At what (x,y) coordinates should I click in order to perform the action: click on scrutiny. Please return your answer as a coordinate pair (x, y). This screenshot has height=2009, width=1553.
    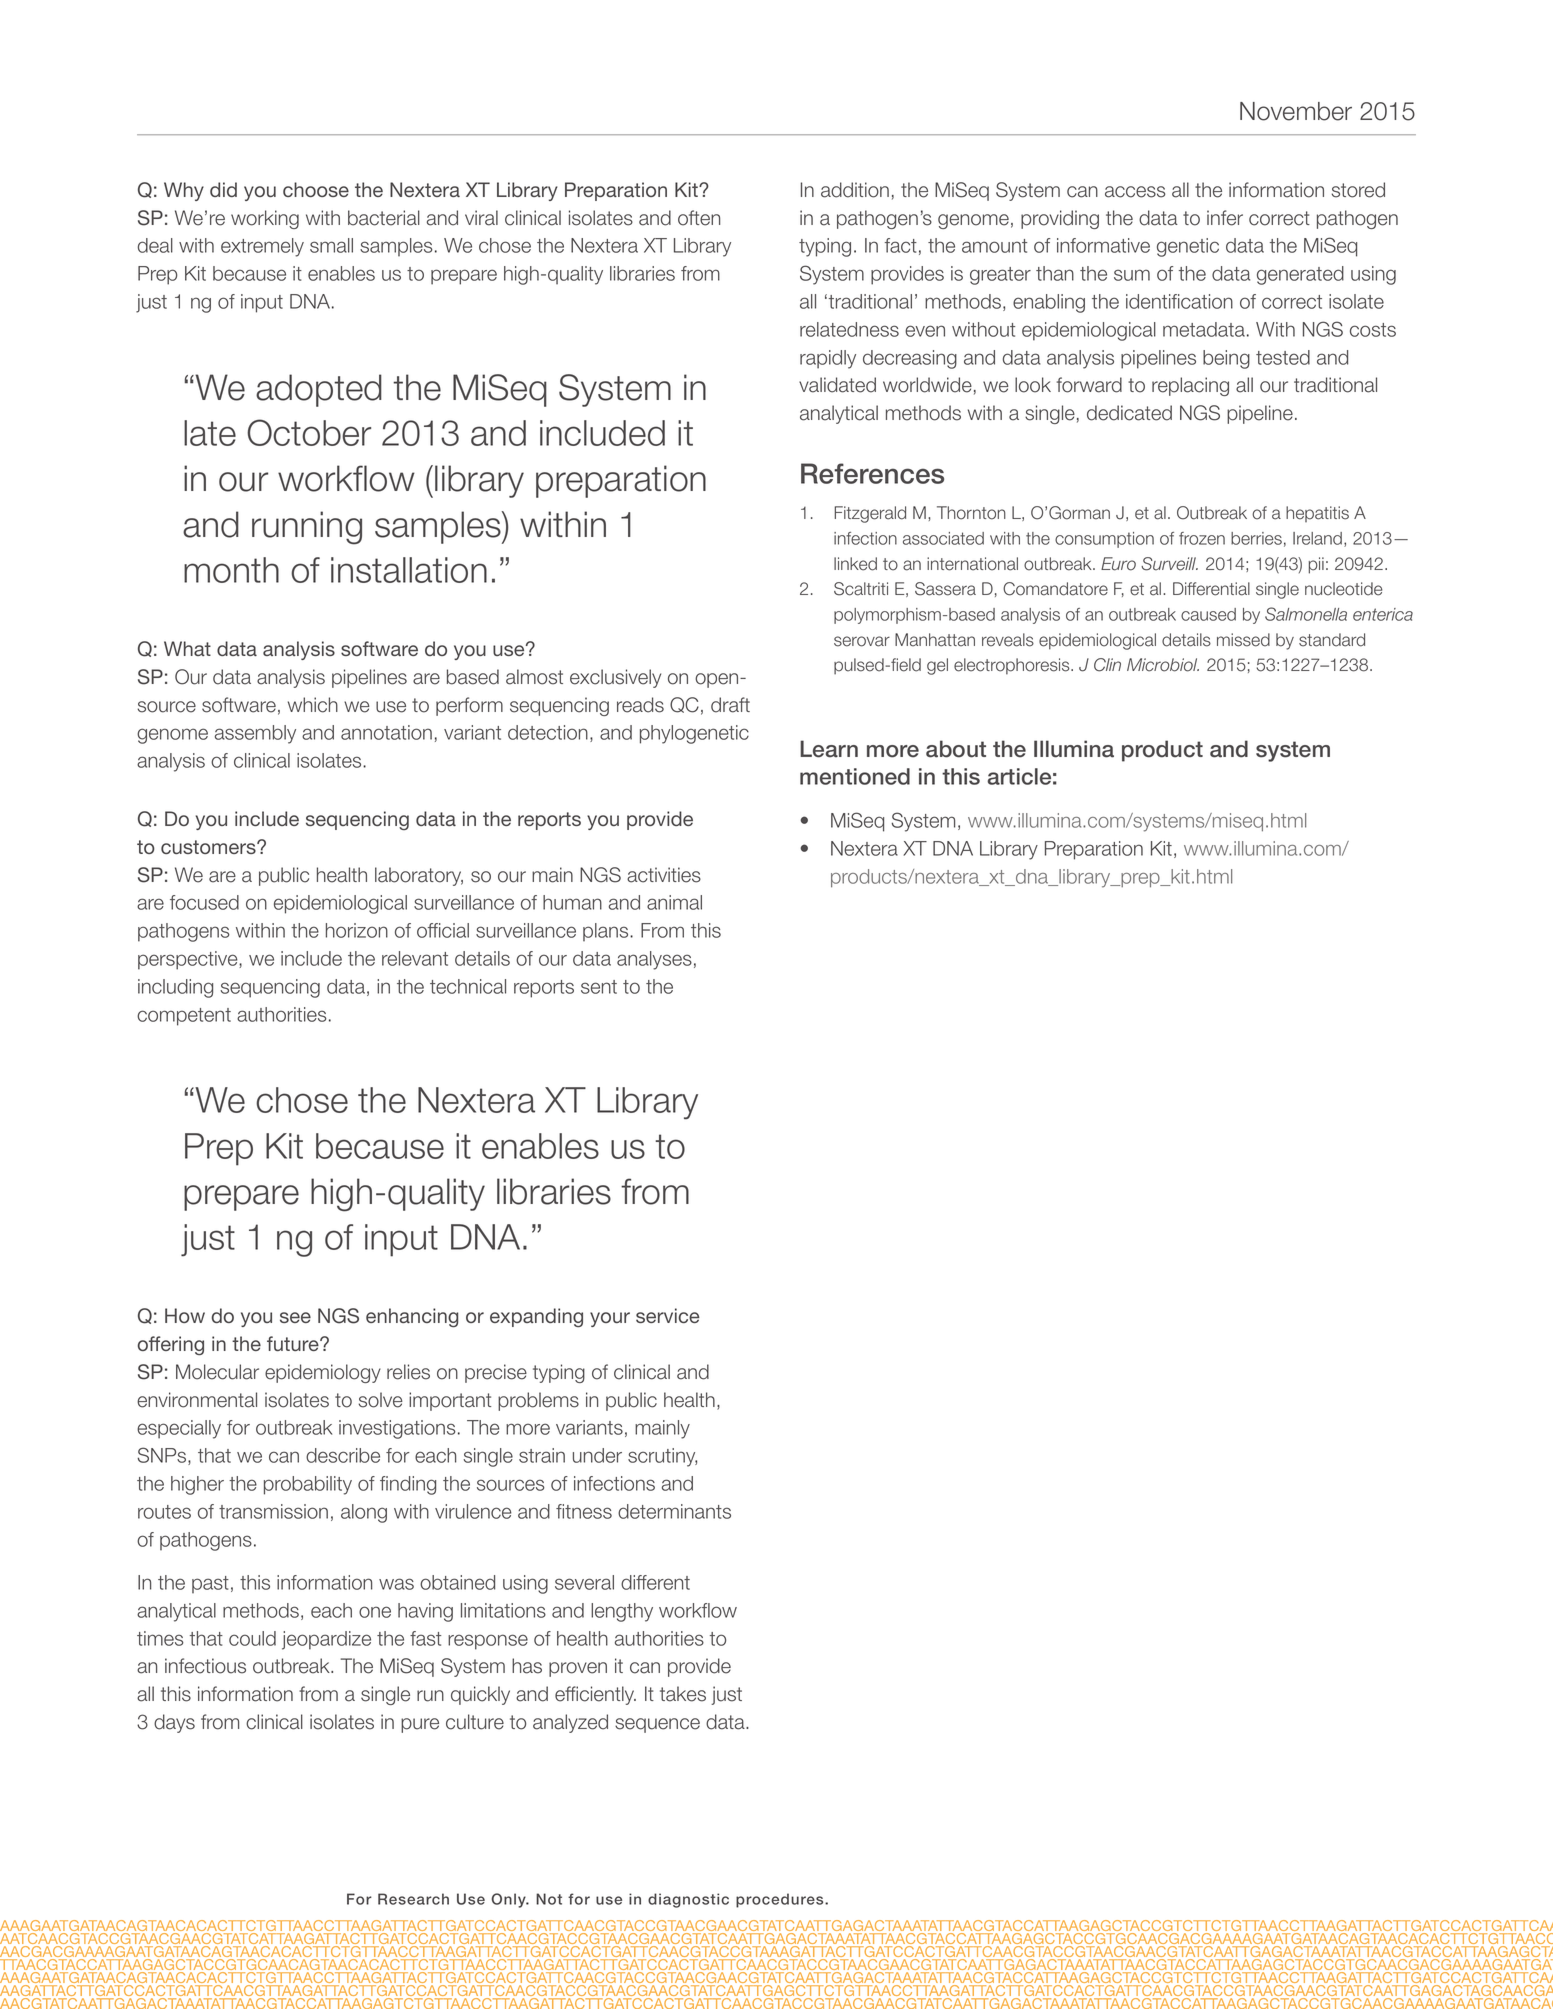
    Looking at the image, I should click on (662, 1457).
